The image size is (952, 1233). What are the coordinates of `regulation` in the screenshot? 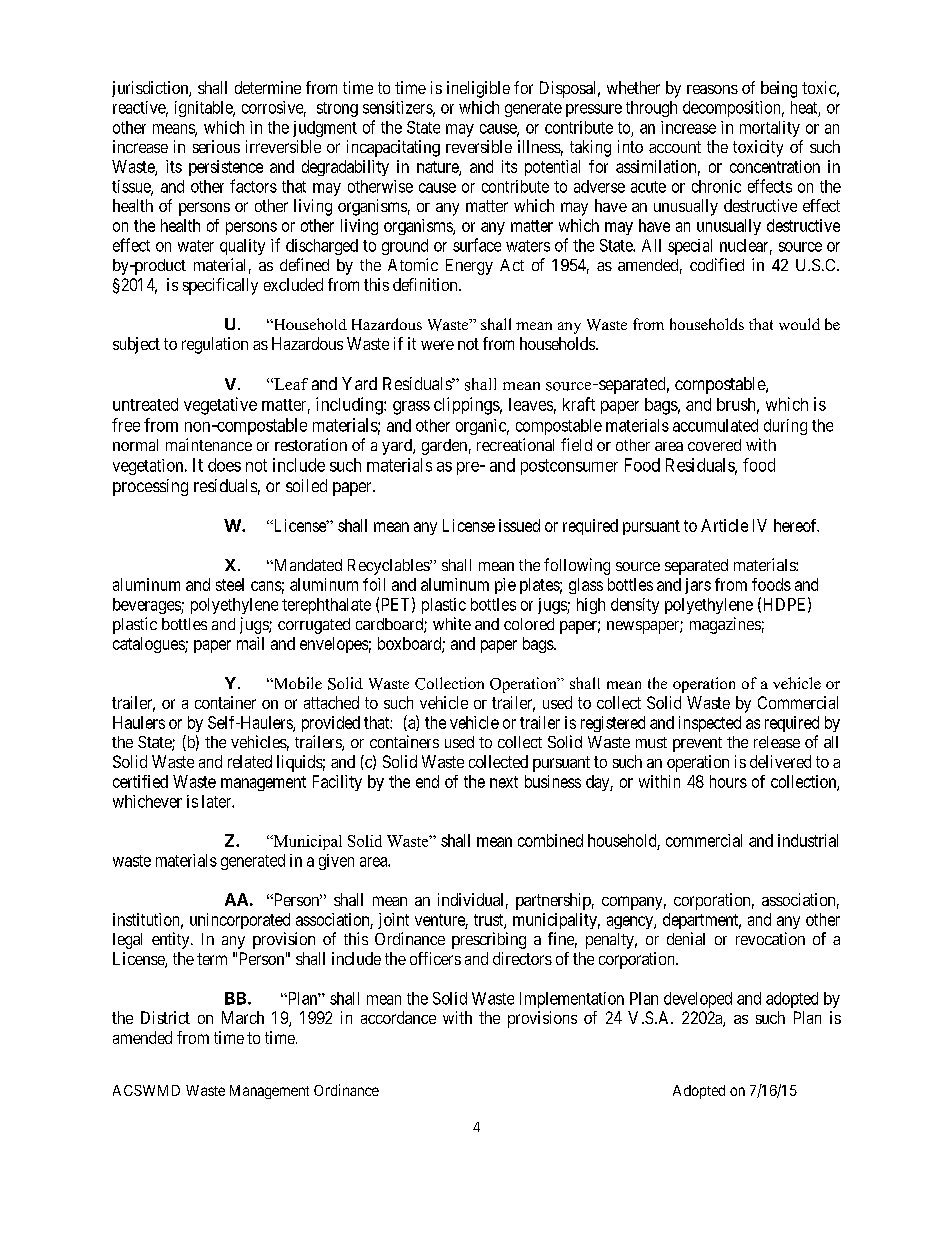 It's located at (215, 345).
